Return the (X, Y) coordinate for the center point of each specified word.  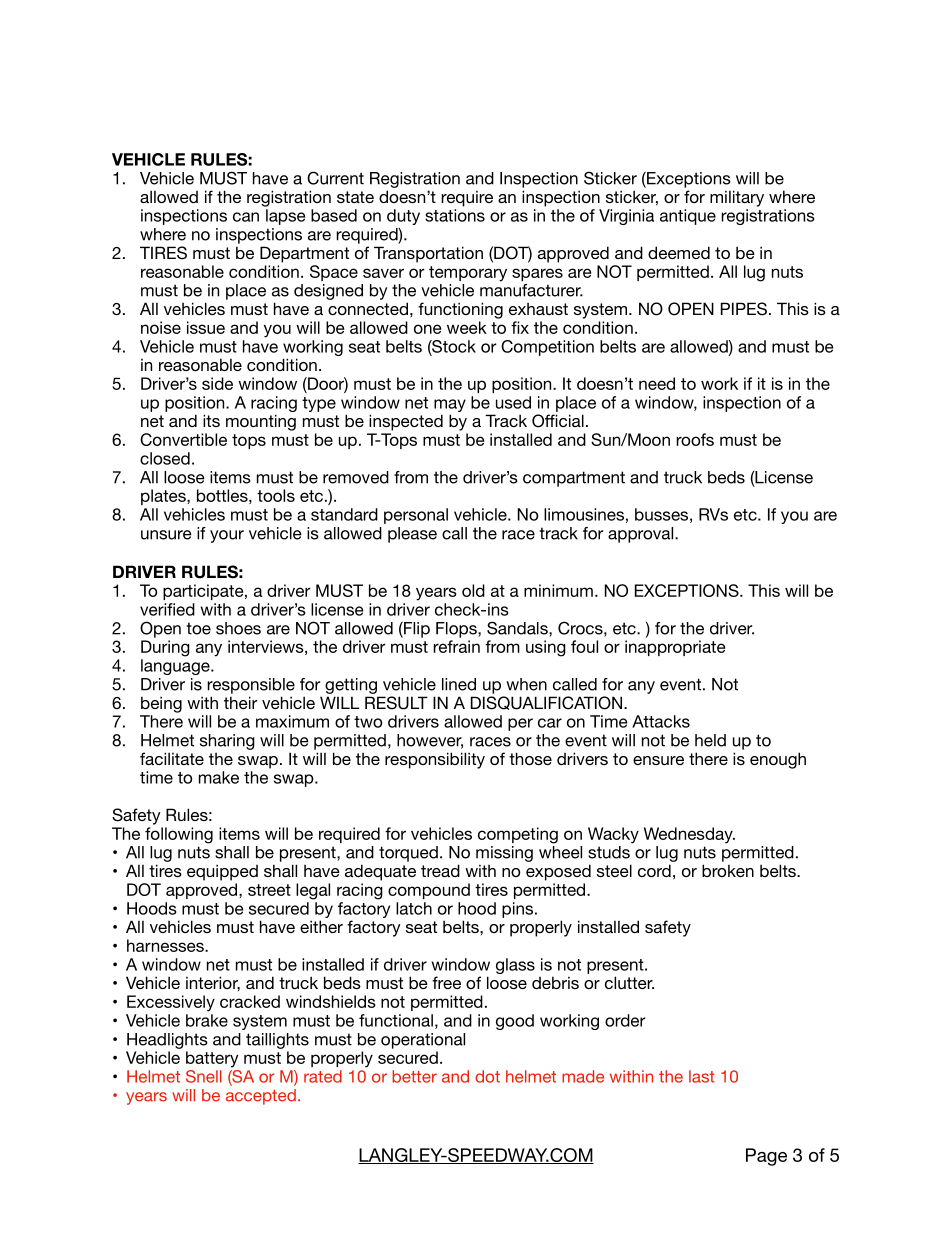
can (246, 217)
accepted (261, 1097)
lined (459, 684)
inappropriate (675, 648)
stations (455, 215)
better (414, 1076)
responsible (251, 686)
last (702, 1076)
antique (688, 217)
